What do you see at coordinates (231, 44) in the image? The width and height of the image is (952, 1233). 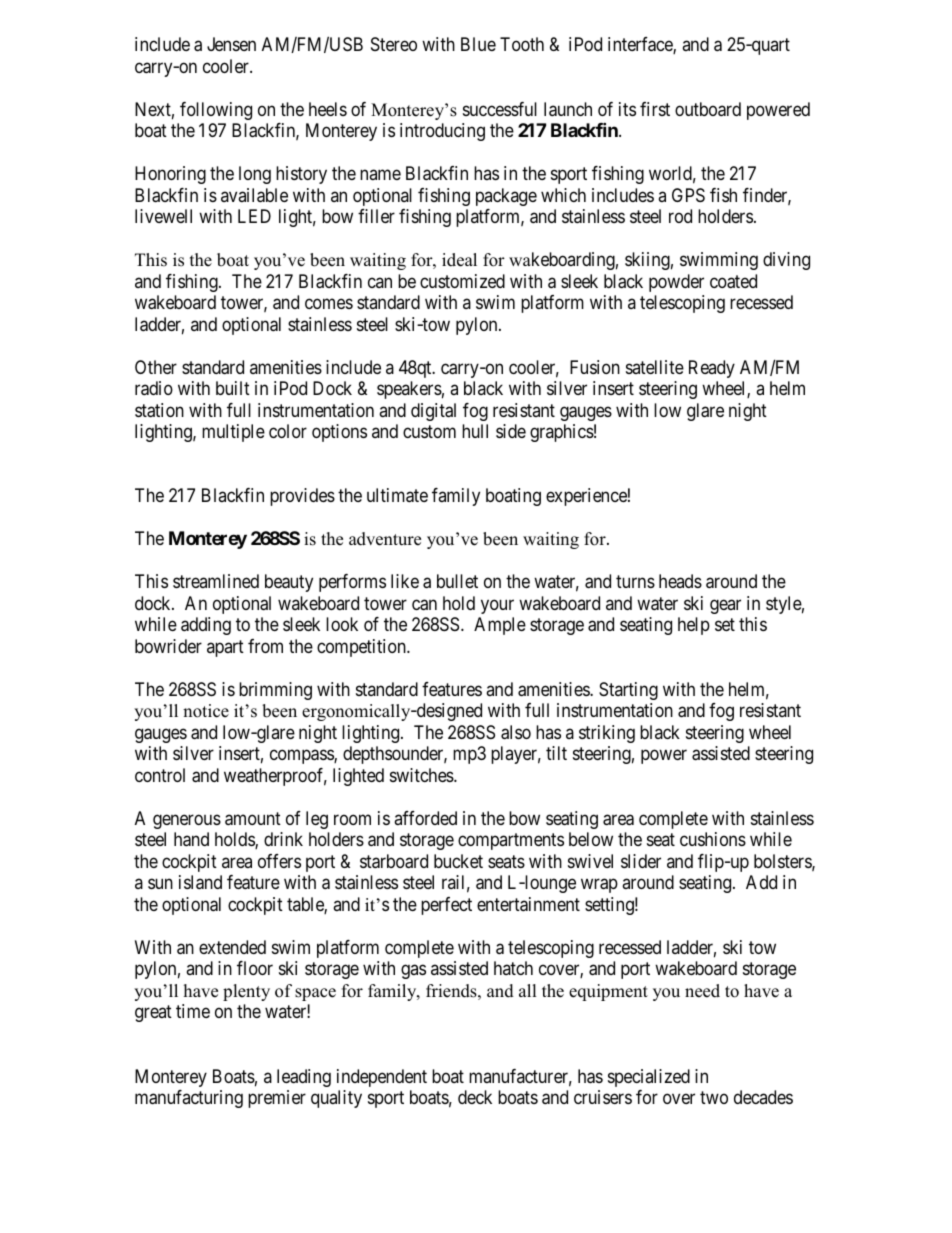 I see `Jensen` at bounding box center [231, 44].
